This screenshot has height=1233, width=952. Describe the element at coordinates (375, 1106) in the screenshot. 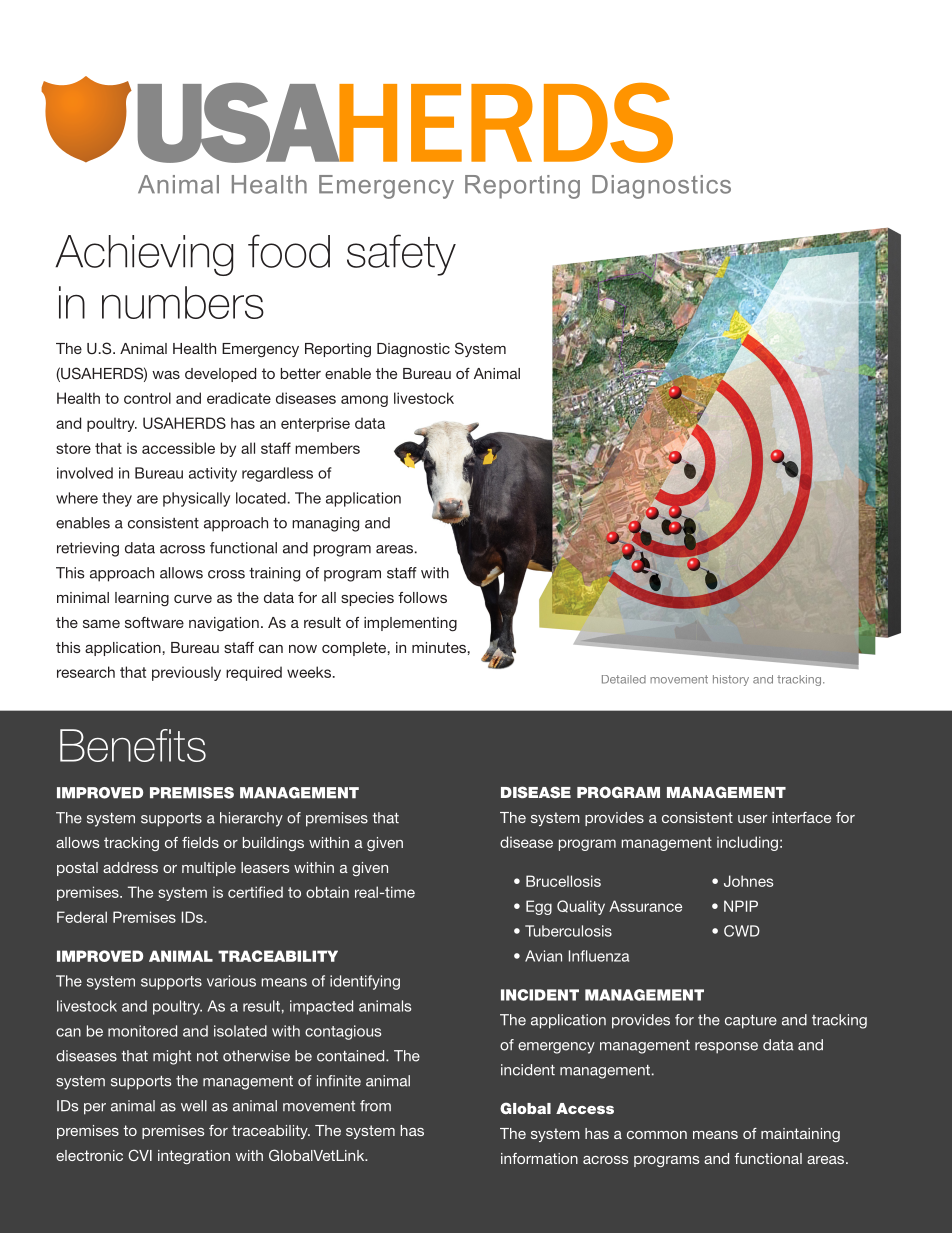

I see `from` at that location.
